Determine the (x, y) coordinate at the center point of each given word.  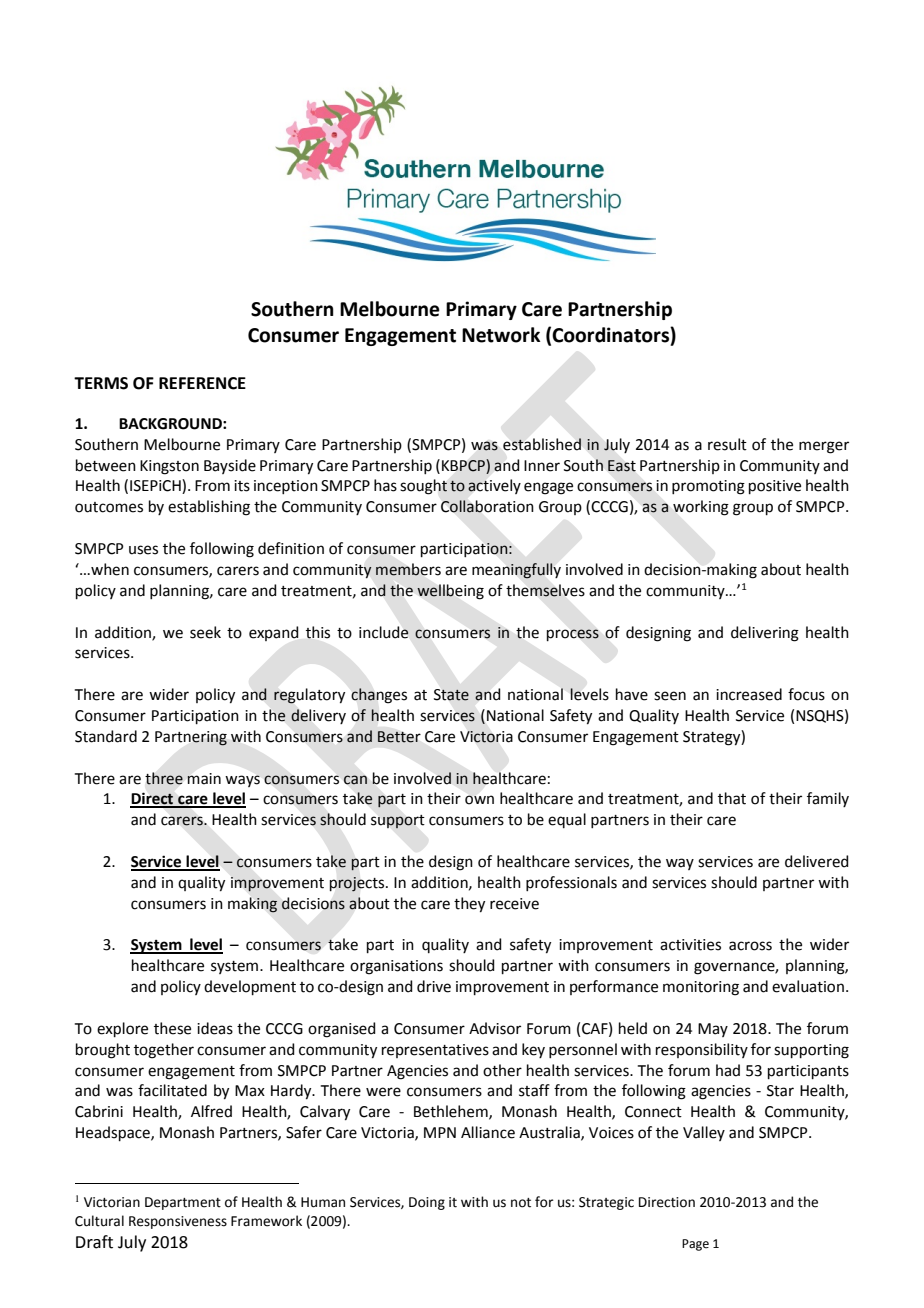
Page (695, 1245)
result (727, 444)
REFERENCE (202, 383)
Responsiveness (178, 1222)
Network (501, 335)
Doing (427, 1203)
